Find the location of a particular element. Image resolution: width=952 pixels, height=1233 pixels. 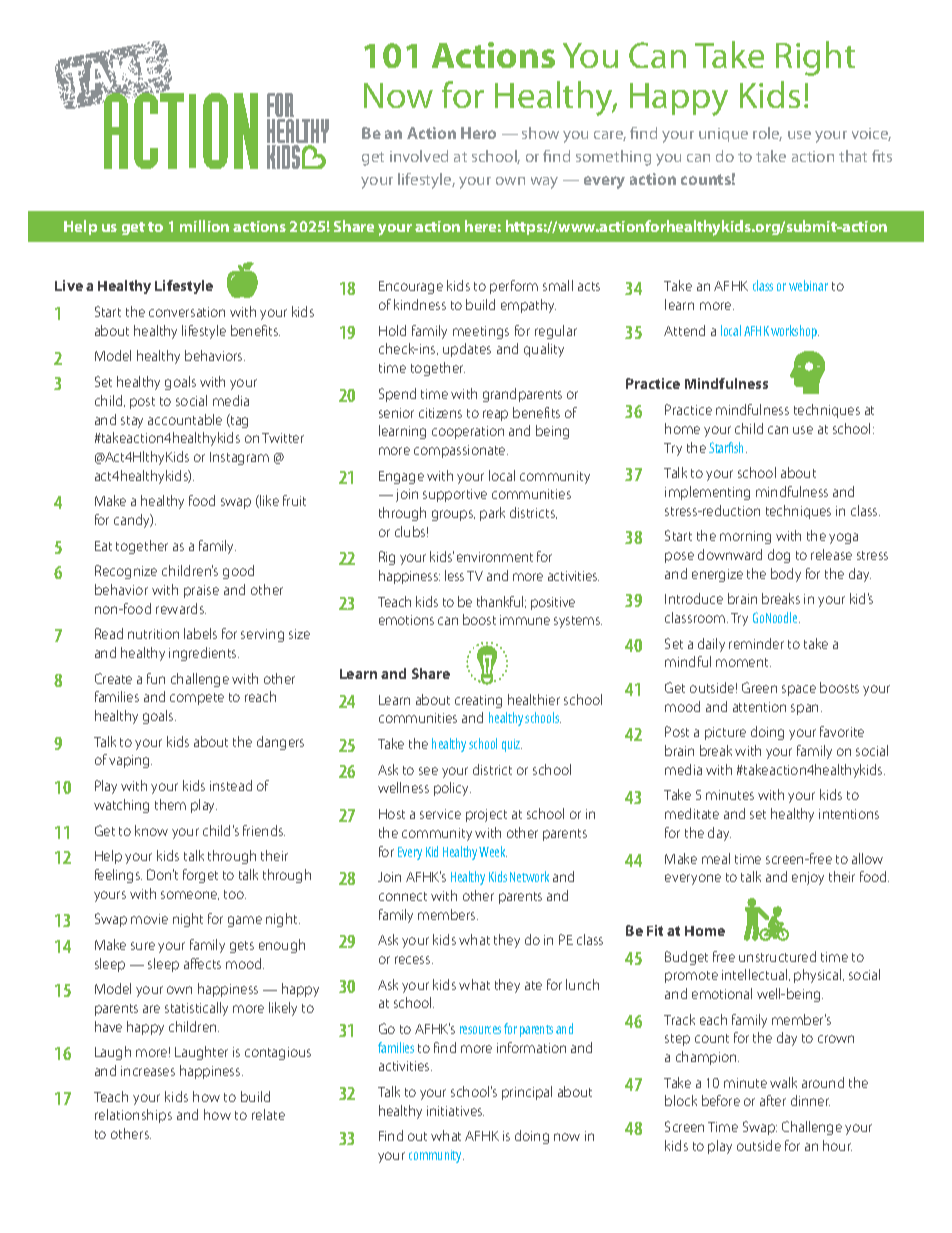

policy is located at coordinates (452, 789).
